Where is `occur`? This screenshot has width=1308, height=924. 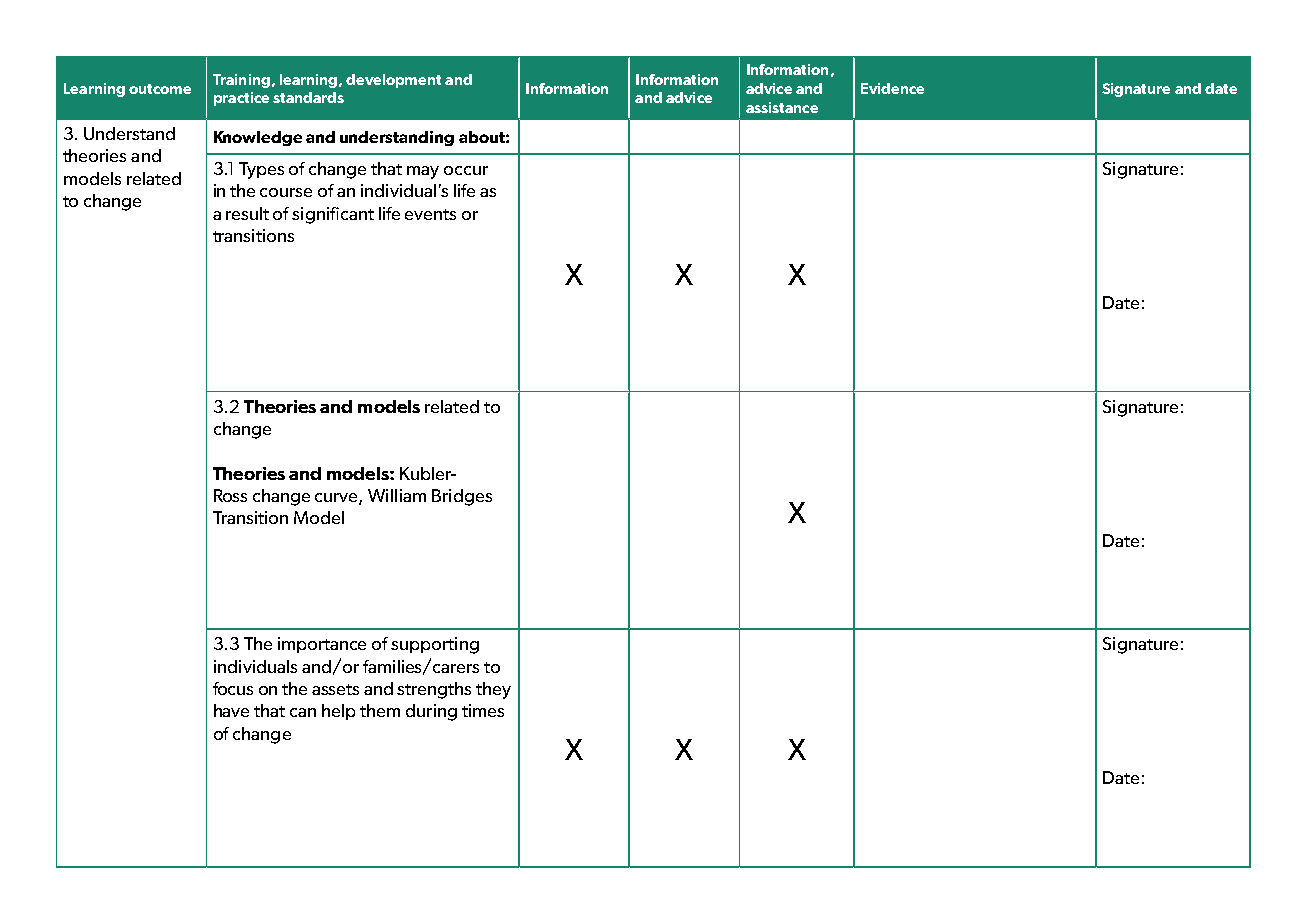 occur is located at coordinates (466, 170).
